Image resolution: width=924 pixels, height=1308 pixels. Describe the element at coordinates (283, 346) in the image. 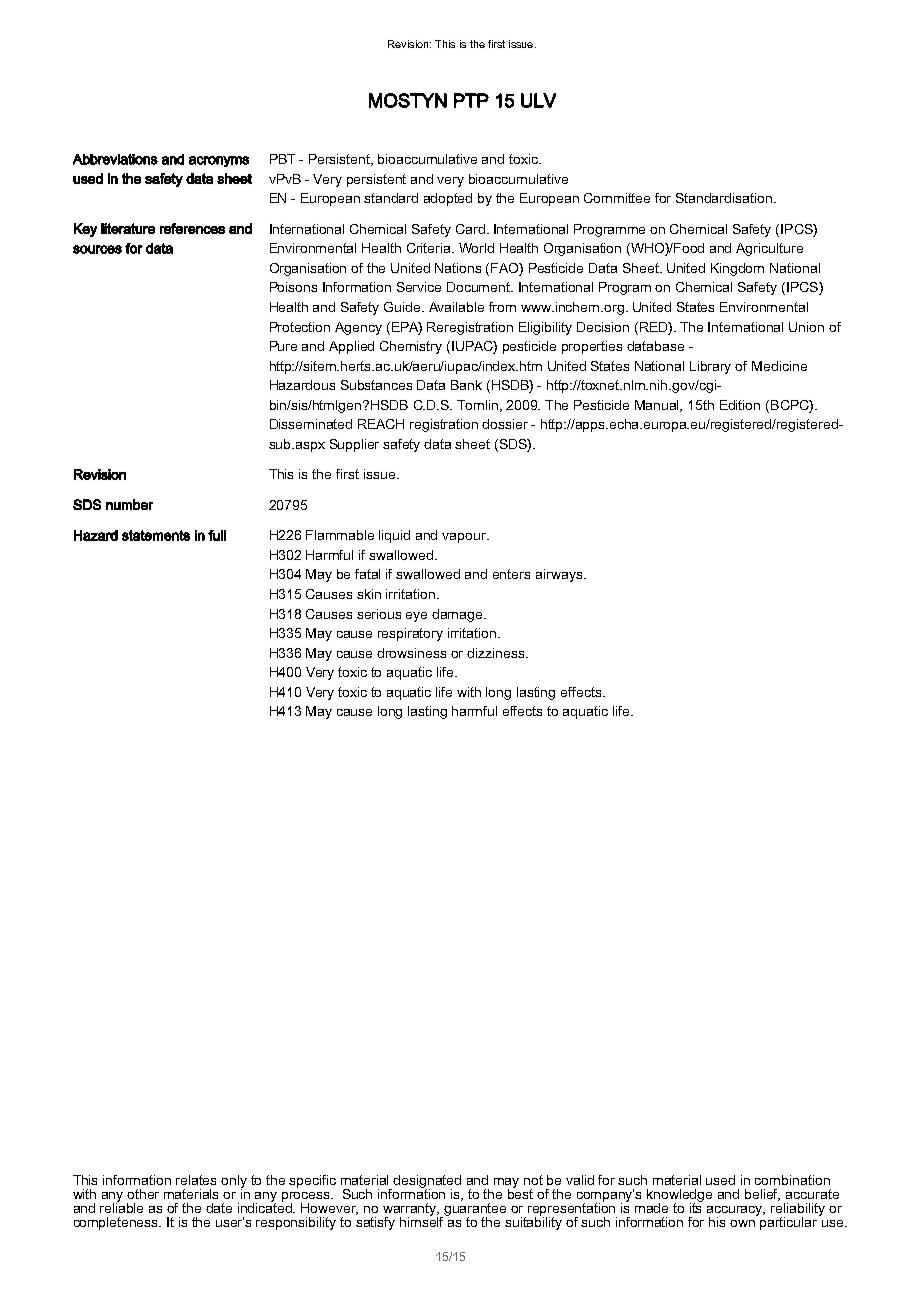

I see `Pure` at that location.
